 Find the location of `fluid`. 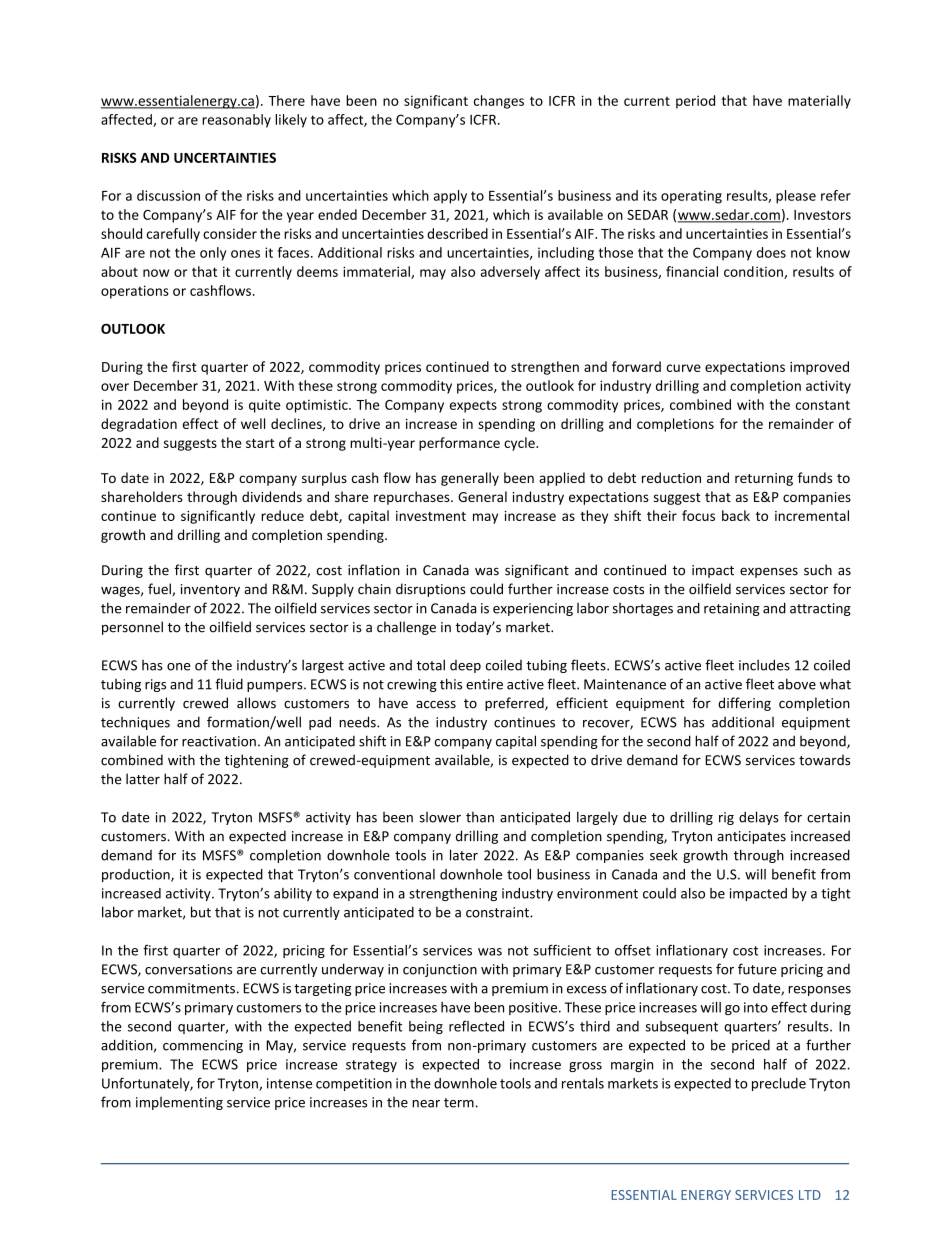

fluid is located at coordinates (229, 684).
